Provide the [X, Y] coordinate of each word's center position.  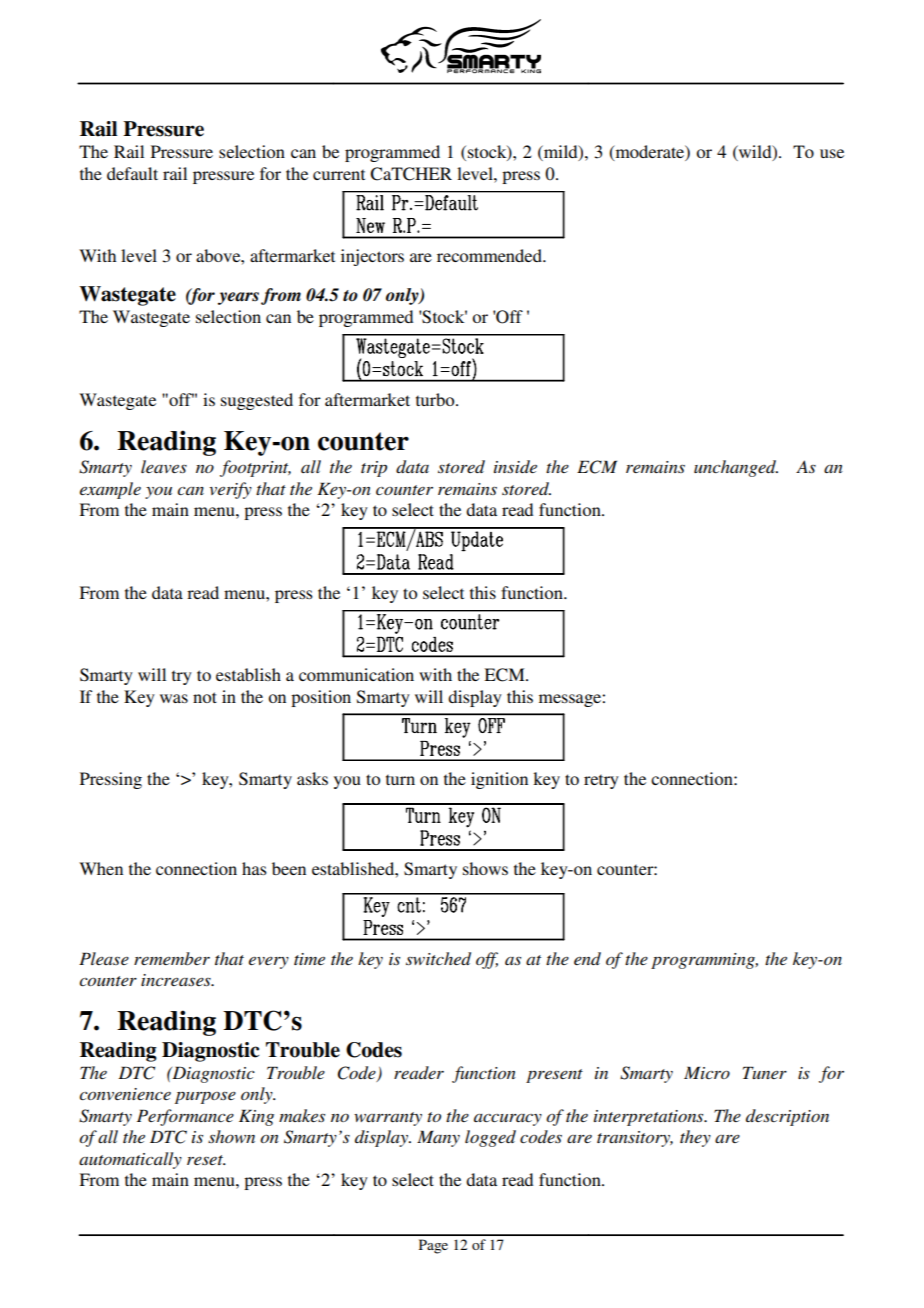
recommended [491, 255]
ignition [499, 780]
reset [206, 1160]
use [832, 153]
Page [433, 1246]
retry [601, 781]
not [205, 697]
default [132, 173]
